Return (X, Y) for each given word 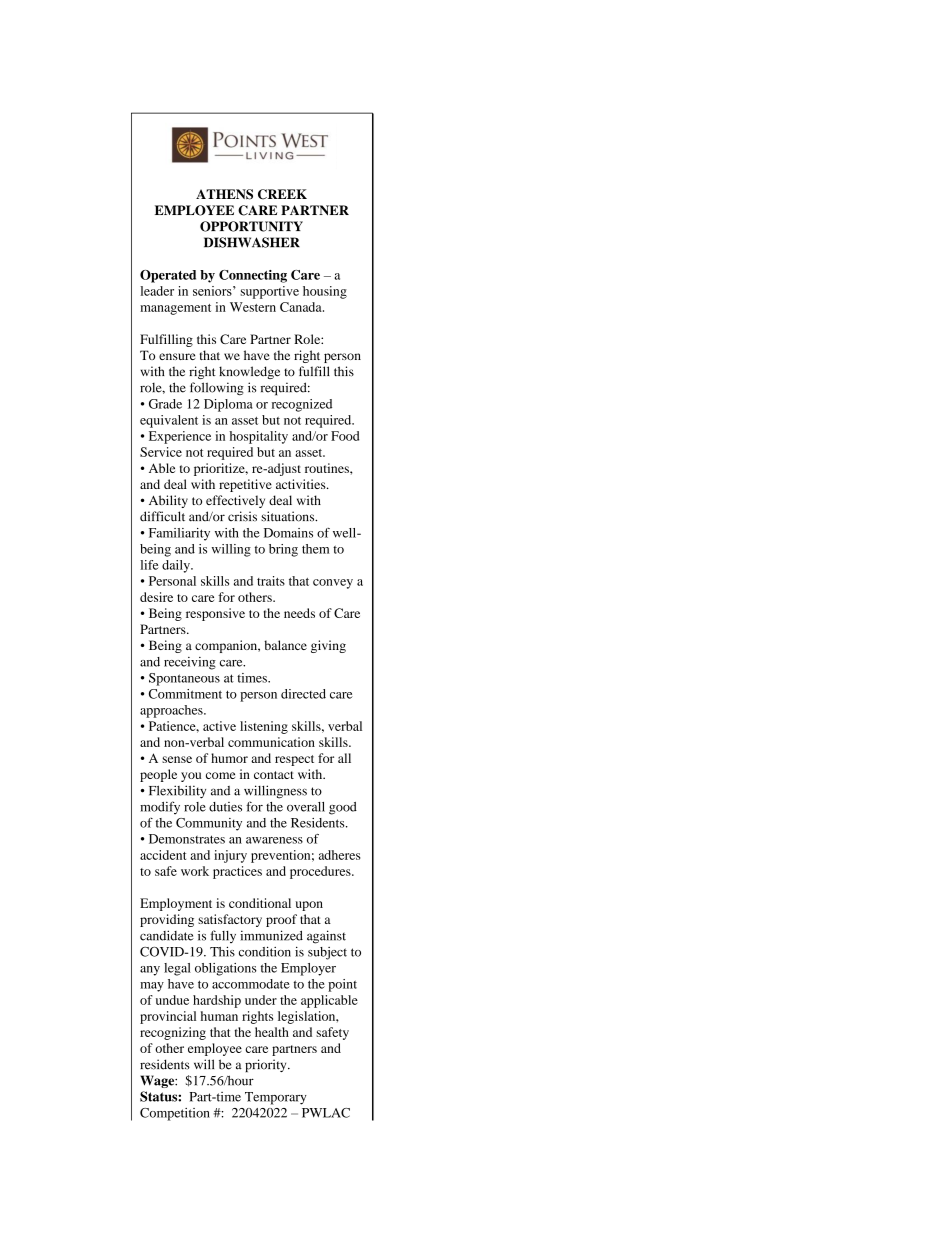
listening (264, 727)
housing (325, 292)
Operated (168, 276)
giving (328, 646)
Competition (175, 1114)
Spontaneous (184, 679)
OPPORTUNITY (251, 226)
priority (267, 1065)
